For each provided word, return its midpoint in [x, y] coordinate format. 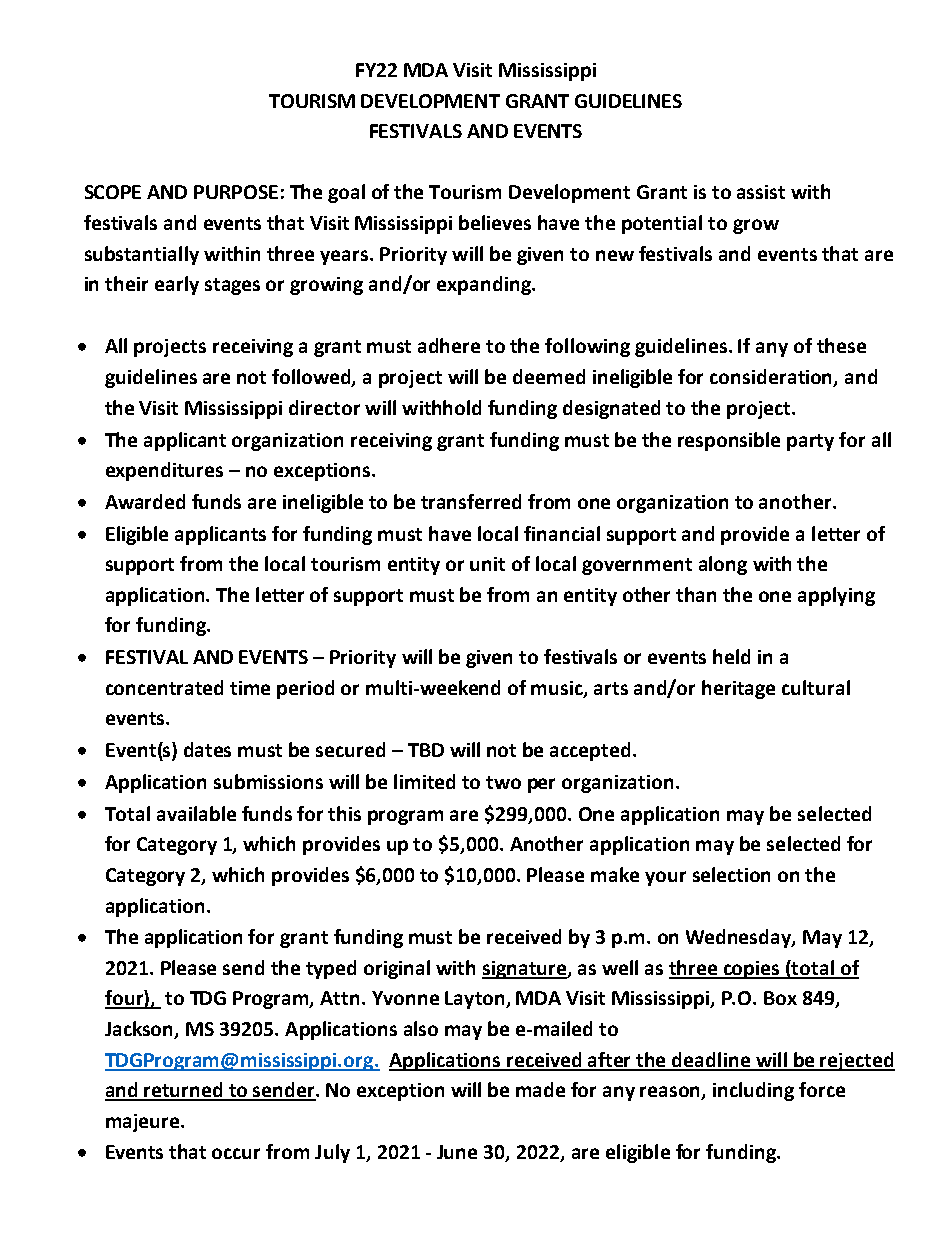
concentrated [164, 687]
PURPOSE [236, 192]
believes [495, 222]
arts [611, 688]
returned [184, 1091]
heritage [738, 689]
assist [761, 192]
